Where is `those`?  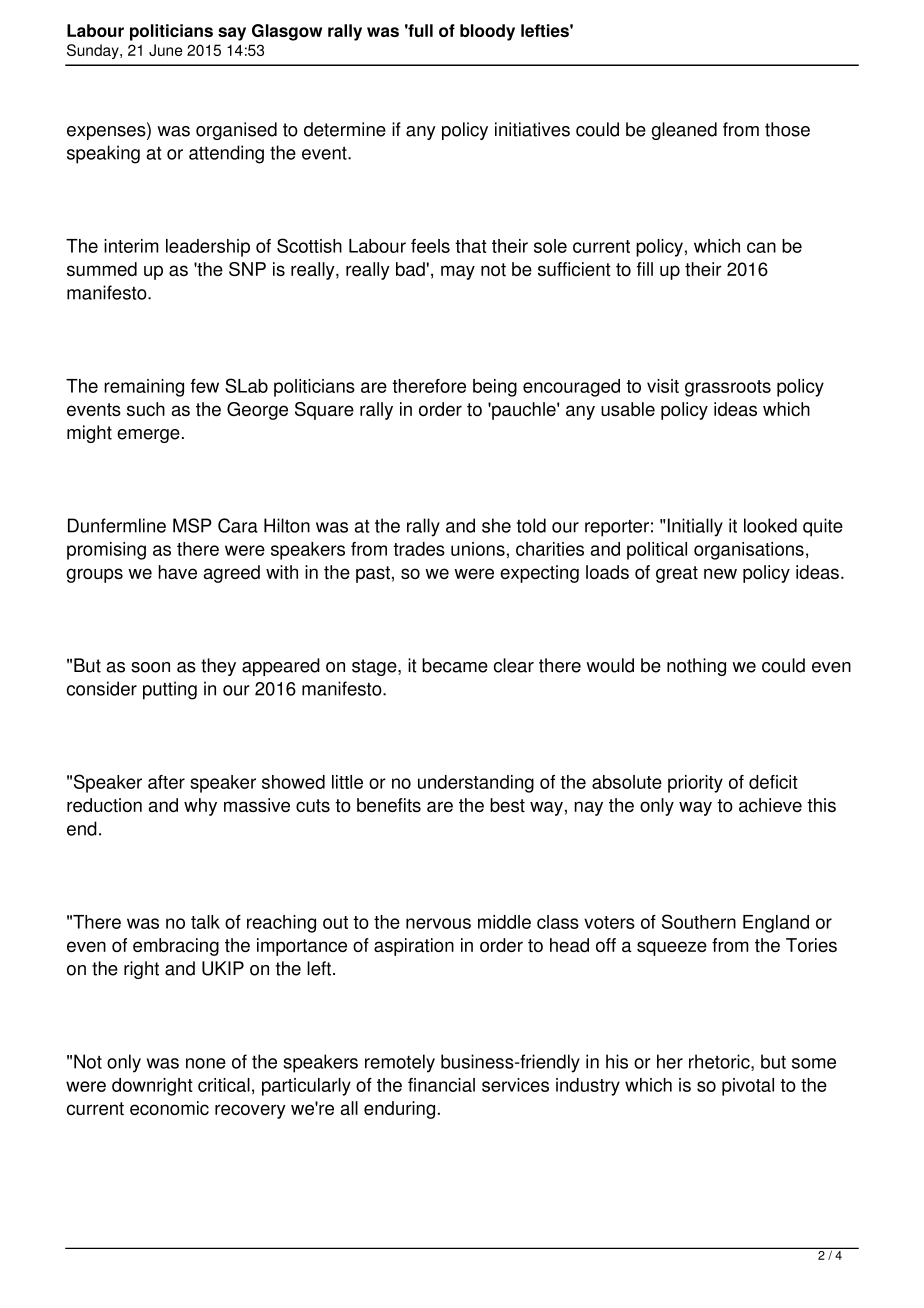 those is located at coordinates (787, 129).
